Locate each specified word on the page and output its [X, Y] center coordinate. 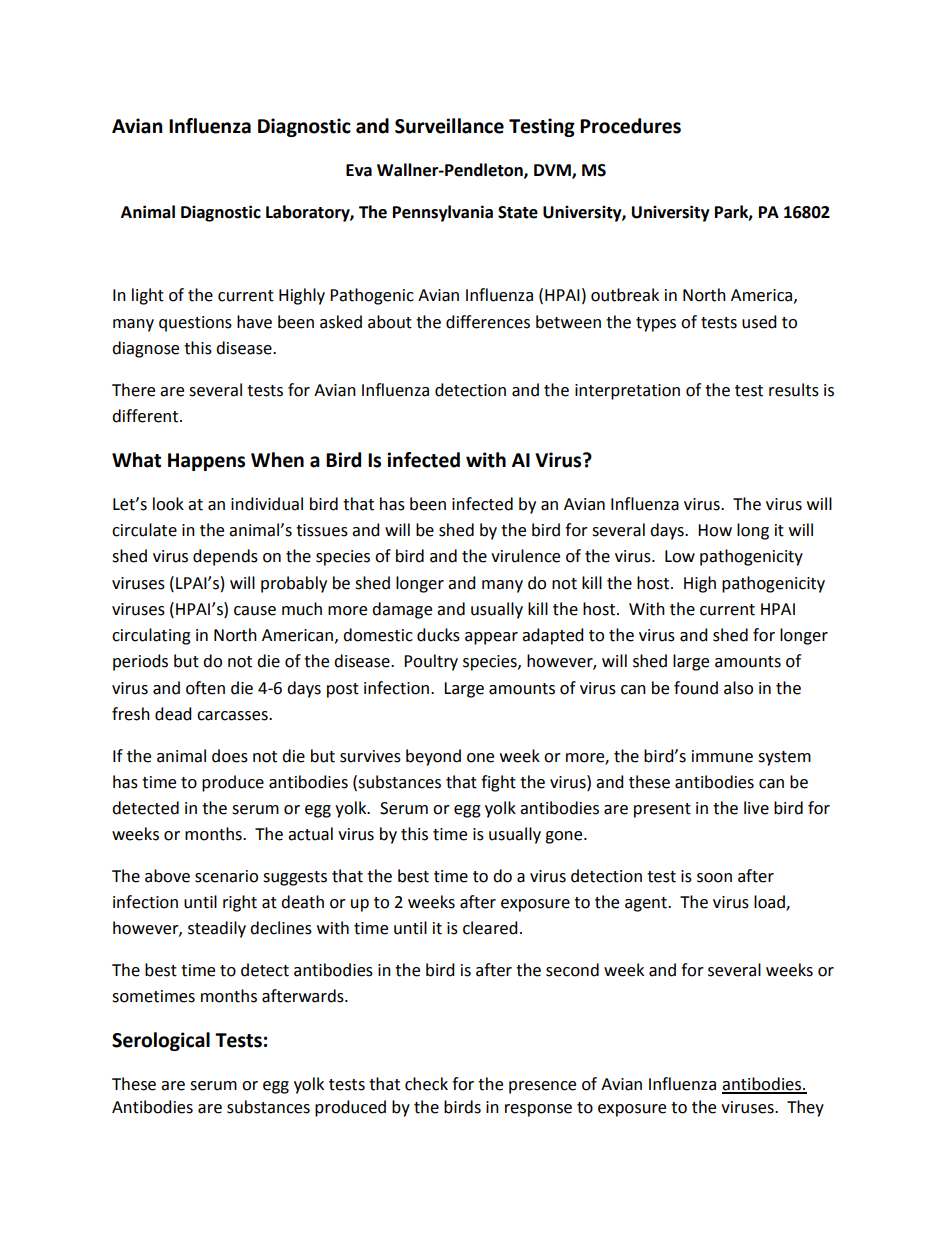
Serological [161, 1041]
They [805, 1108]
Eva [359, 170]
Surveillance [449, 126]
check [426, 1084]
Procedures [630, 126]
